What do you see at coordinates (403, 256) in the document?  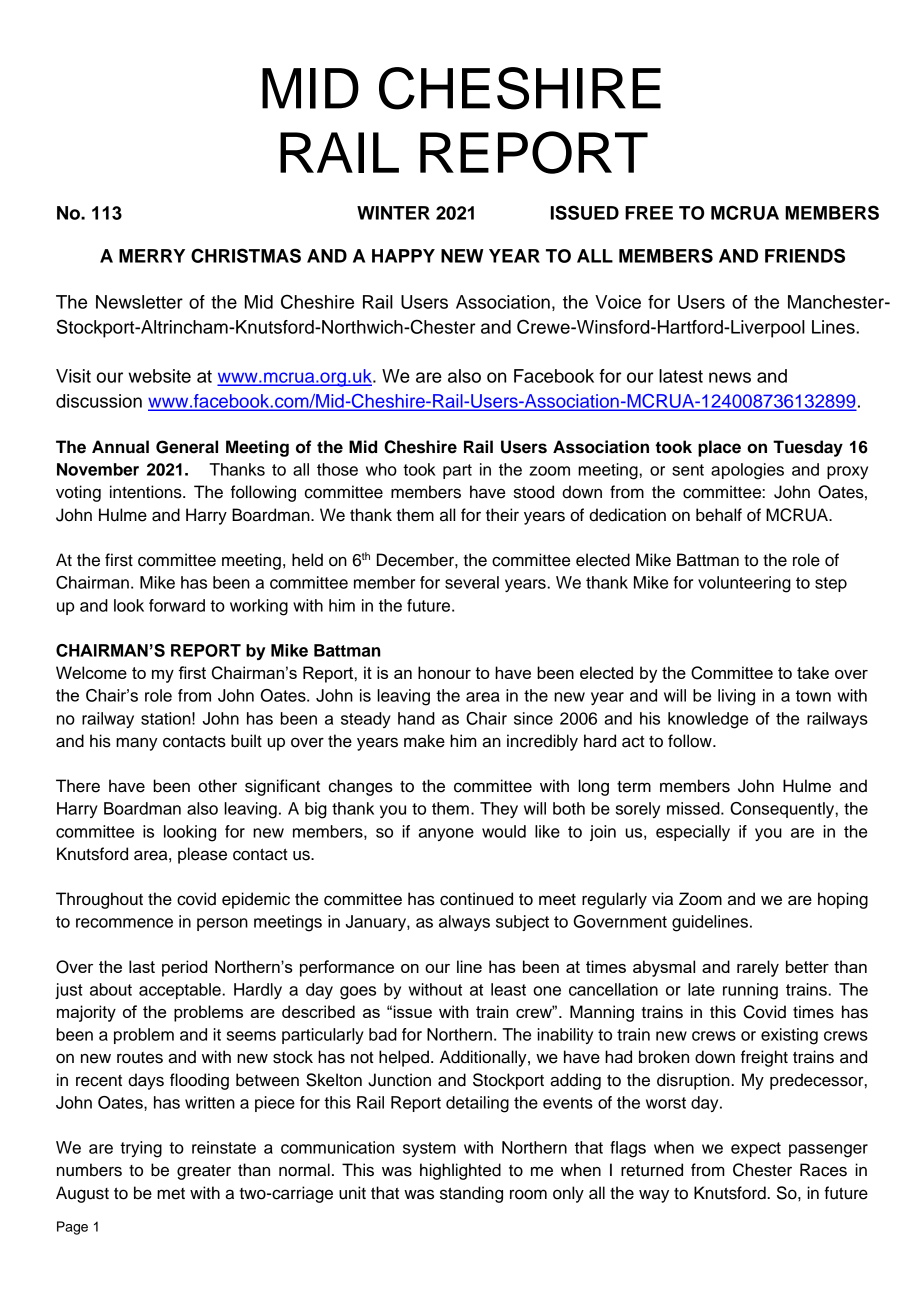 I see `HAPPY` at bounding box center [403, 256].
